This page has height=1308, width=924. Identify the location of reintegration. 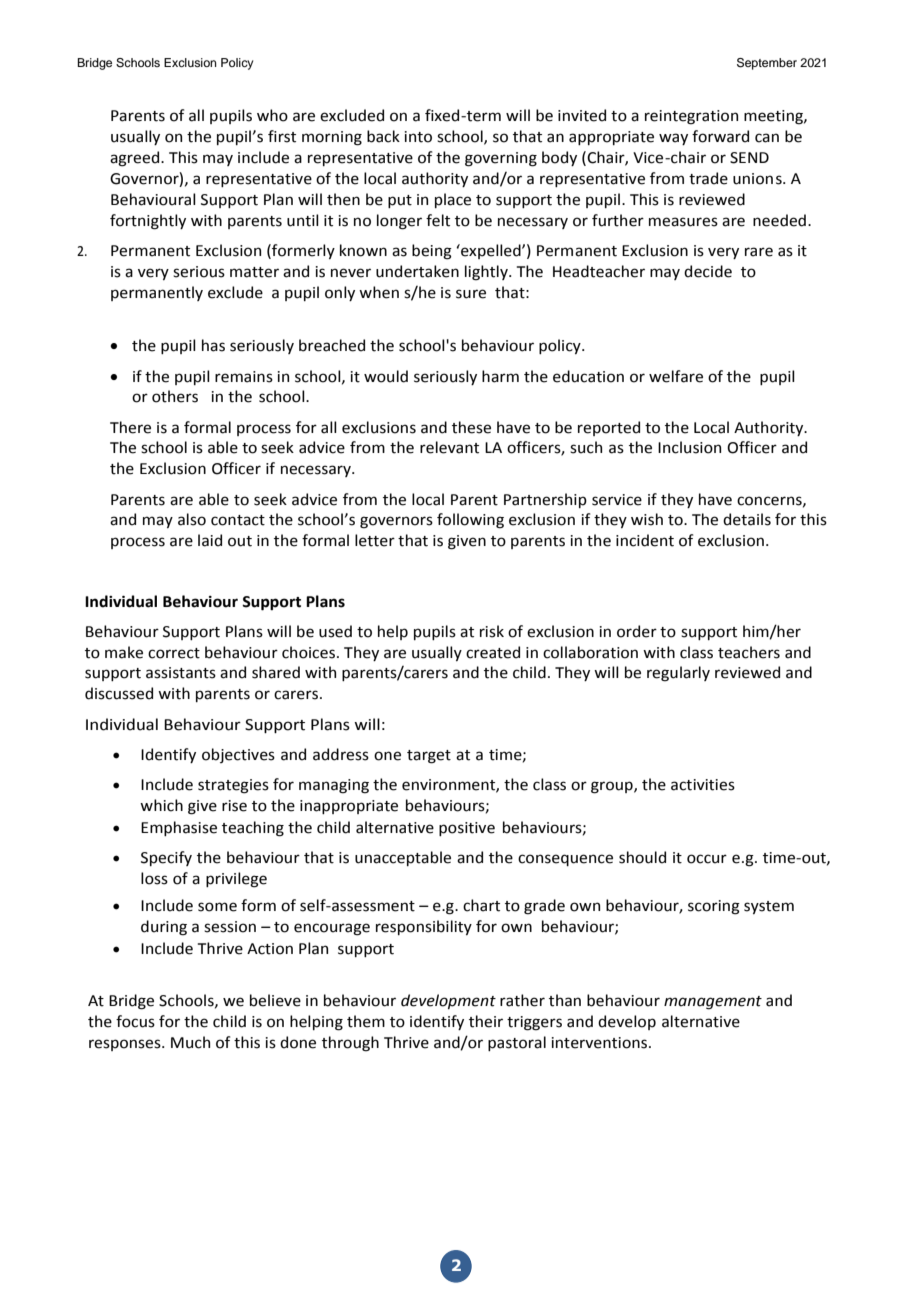
(691, 117).
